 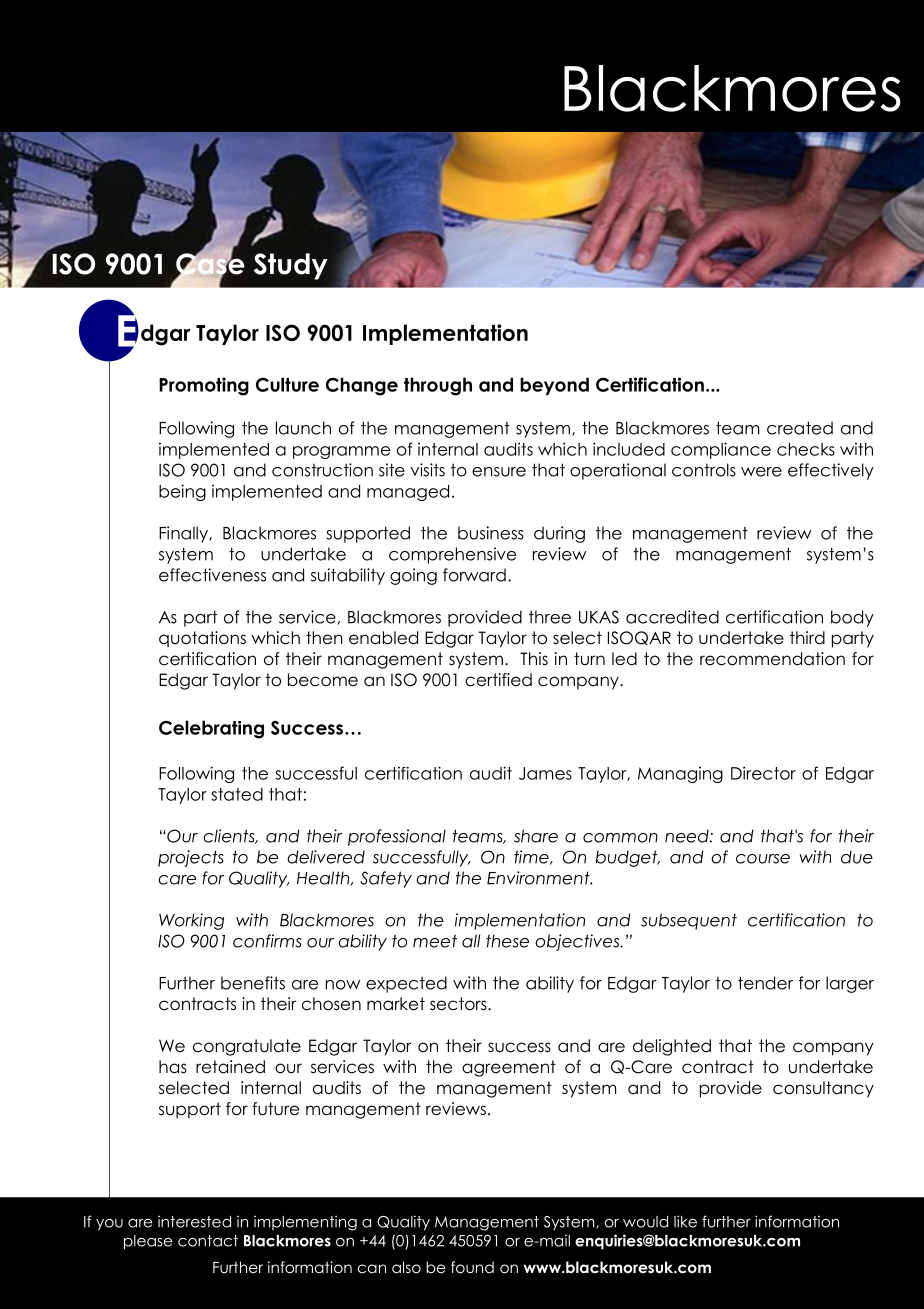 I want to click on forward, so click(x=474, y=575).
